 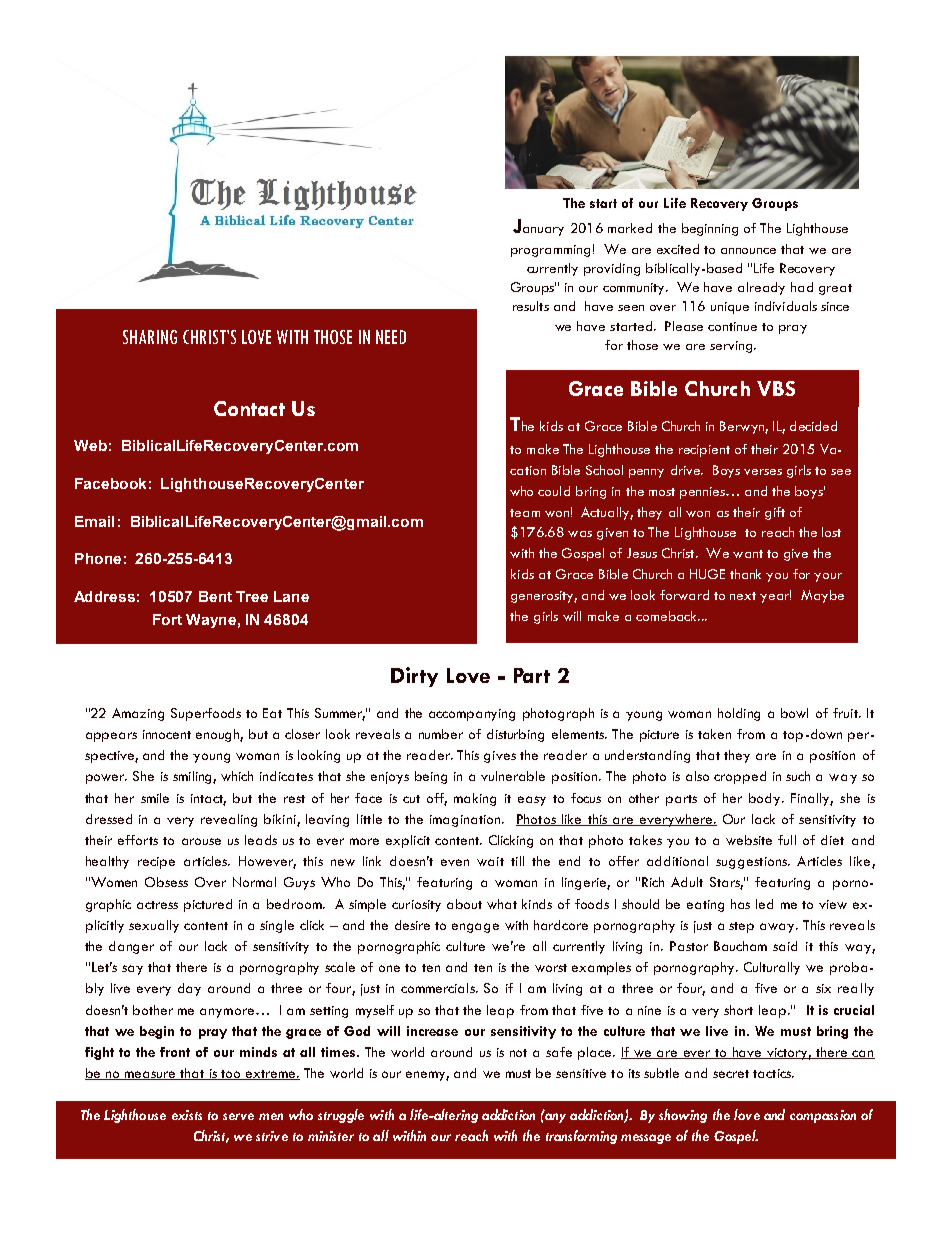 What do you see at coordinates (472, 715) in the screenshot?
I see `accompanying` at bounding box center [472, 715].
